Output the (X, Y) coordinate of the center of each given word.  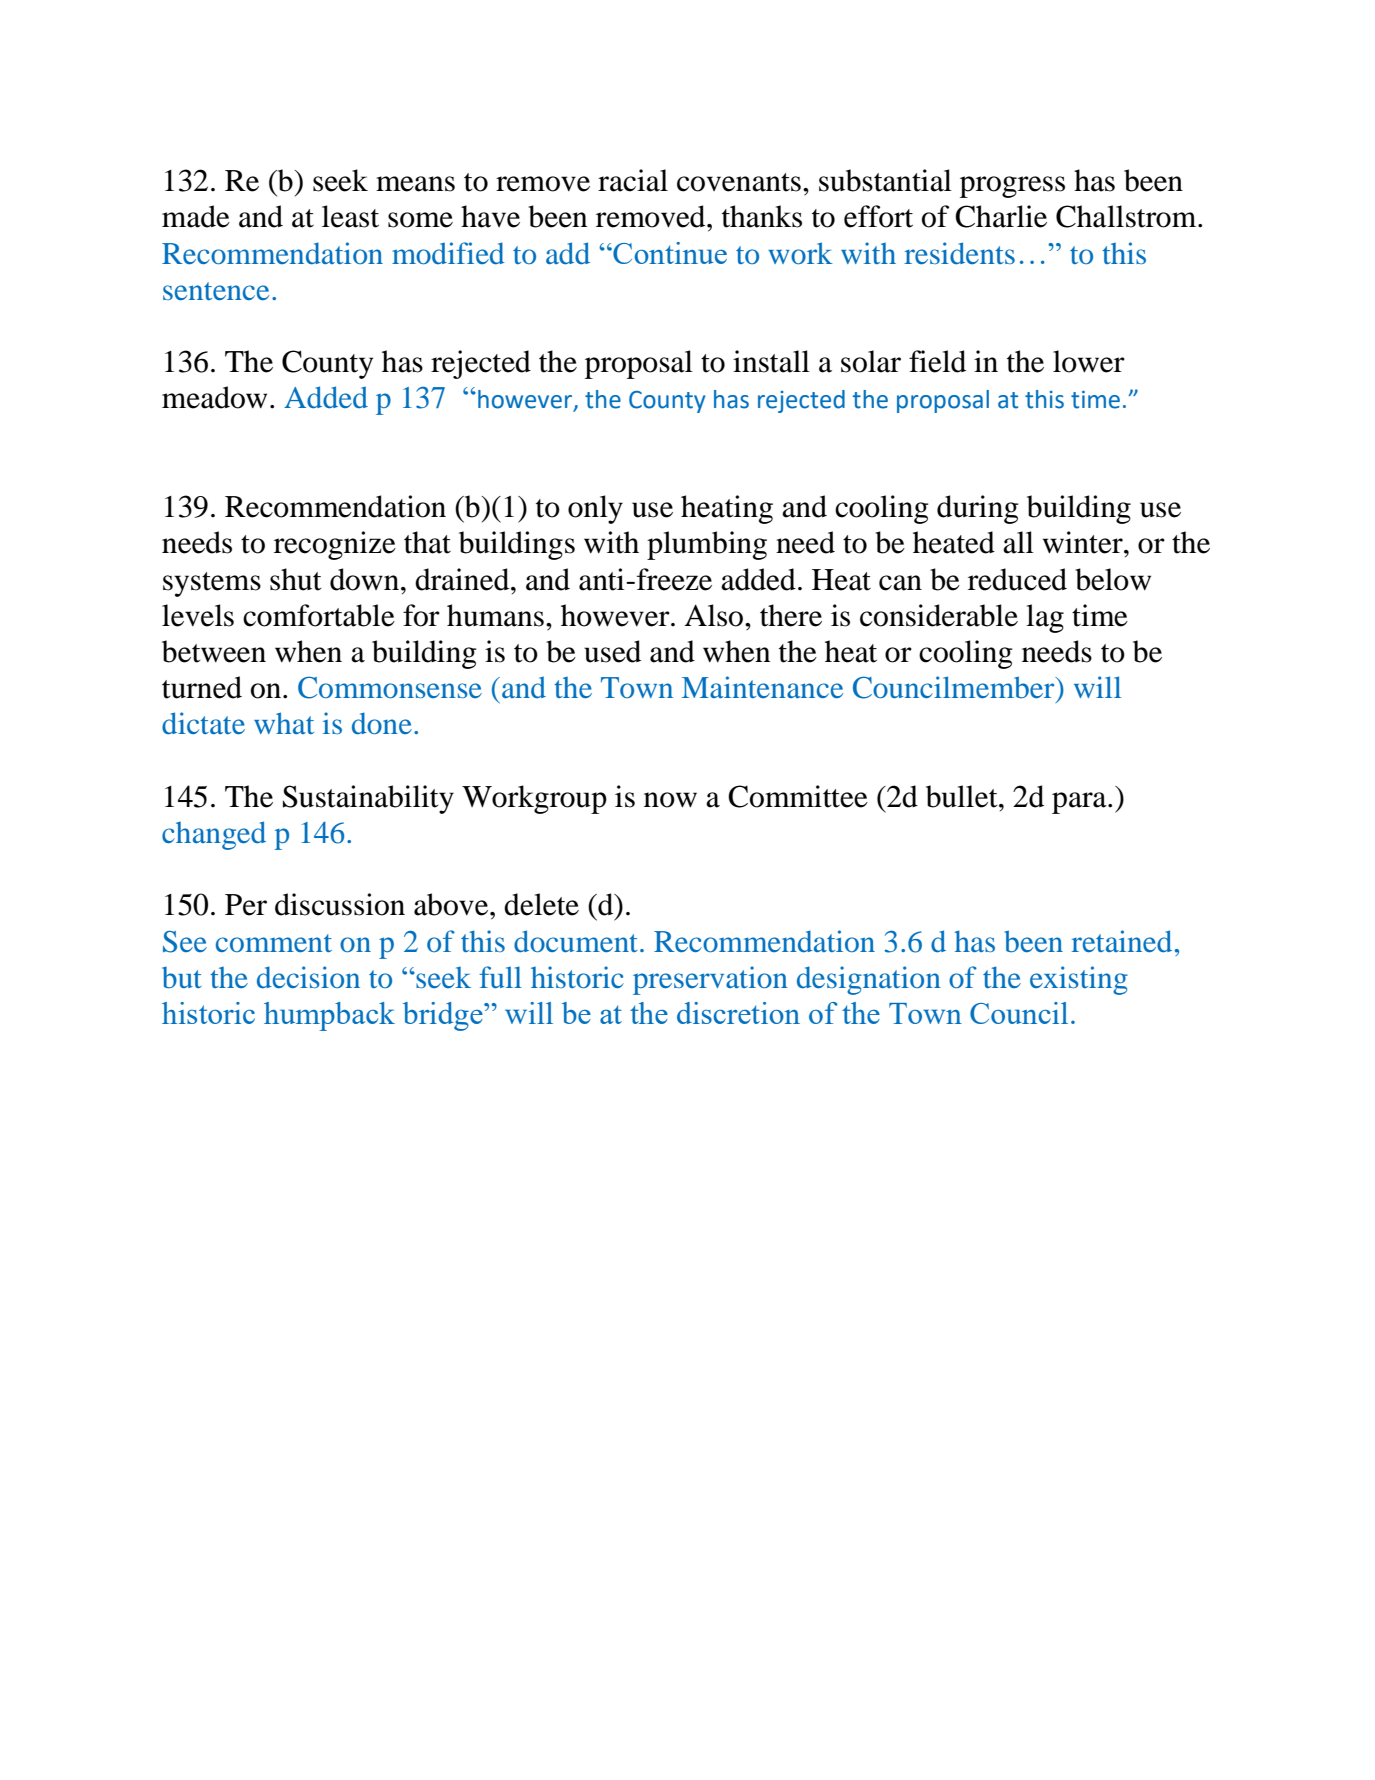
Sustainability (368, 799)
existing (1079, 980)
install (771, 361)
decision (308, 977)
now (670, 800)
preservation (710, 980)
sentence (216, 291)
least (350, 216)
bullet (963, 796)
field (937, 361)
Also (715, 615)
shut (296, 579)
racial (633, 180)
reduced (1017, 579)
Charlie (1001, 216)
